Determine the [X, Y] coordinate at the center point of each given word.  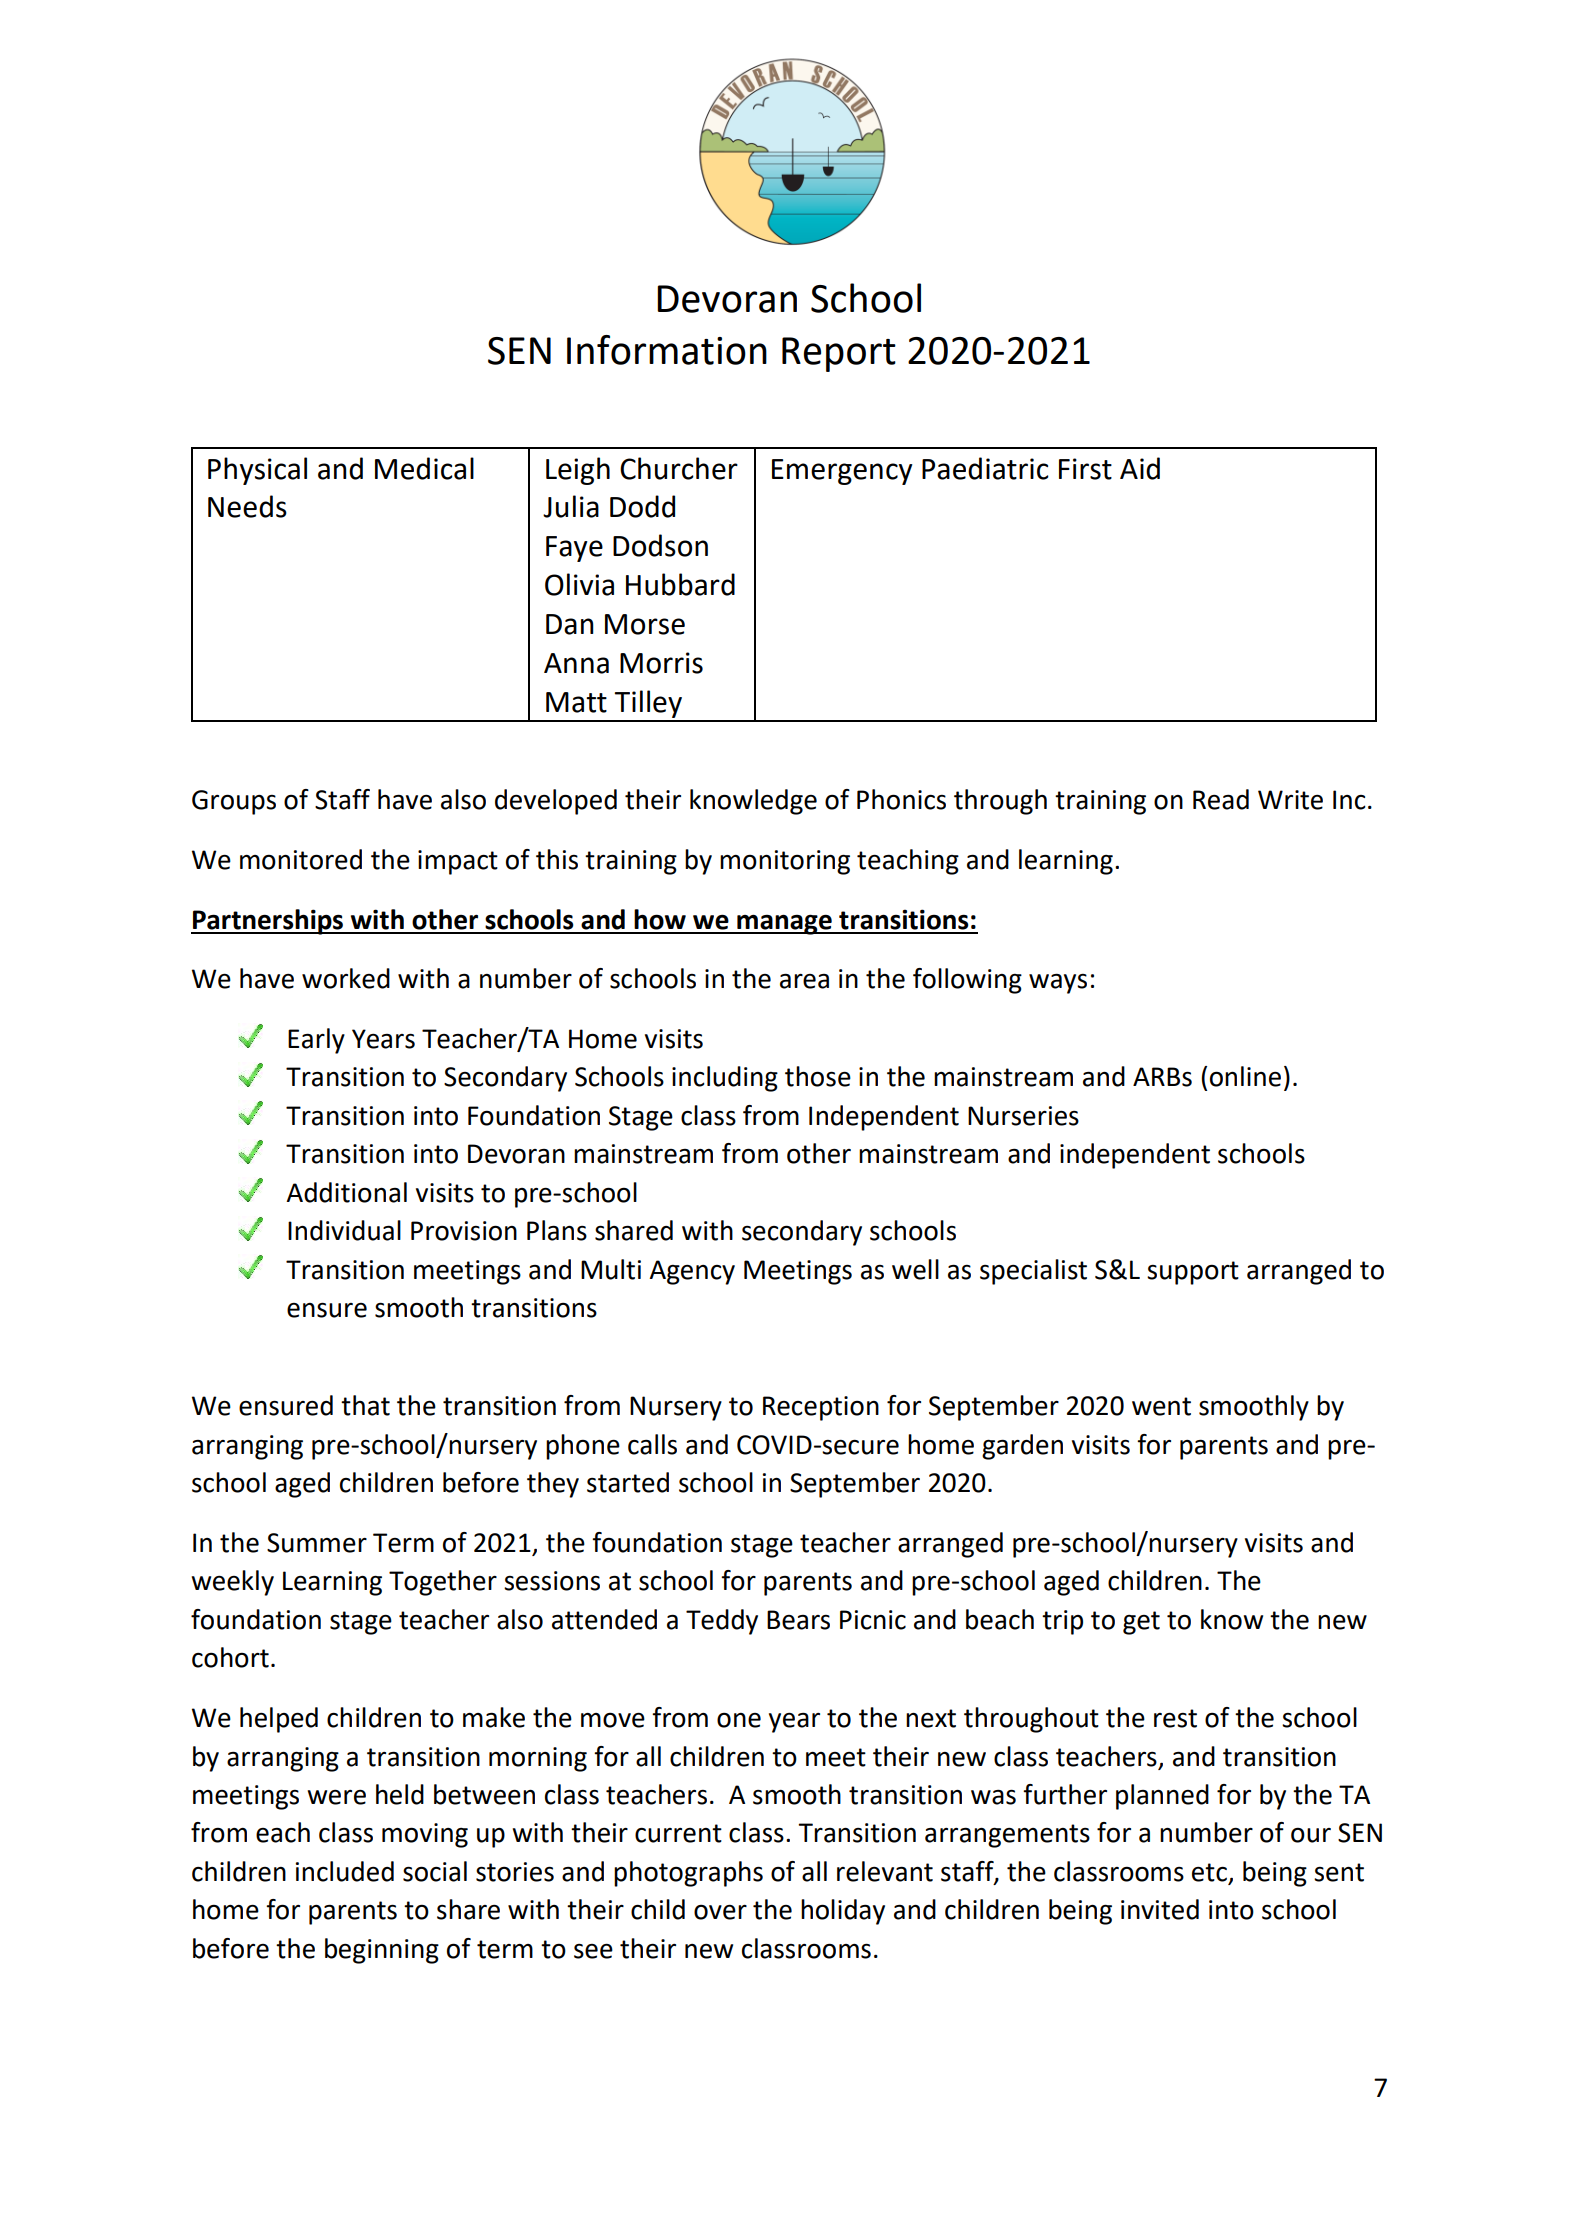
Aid [1140, 468]
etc [1210, 1873]
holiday [843, 1912]
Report [839, 354]
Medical [424, 468]
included [345, 1871]
